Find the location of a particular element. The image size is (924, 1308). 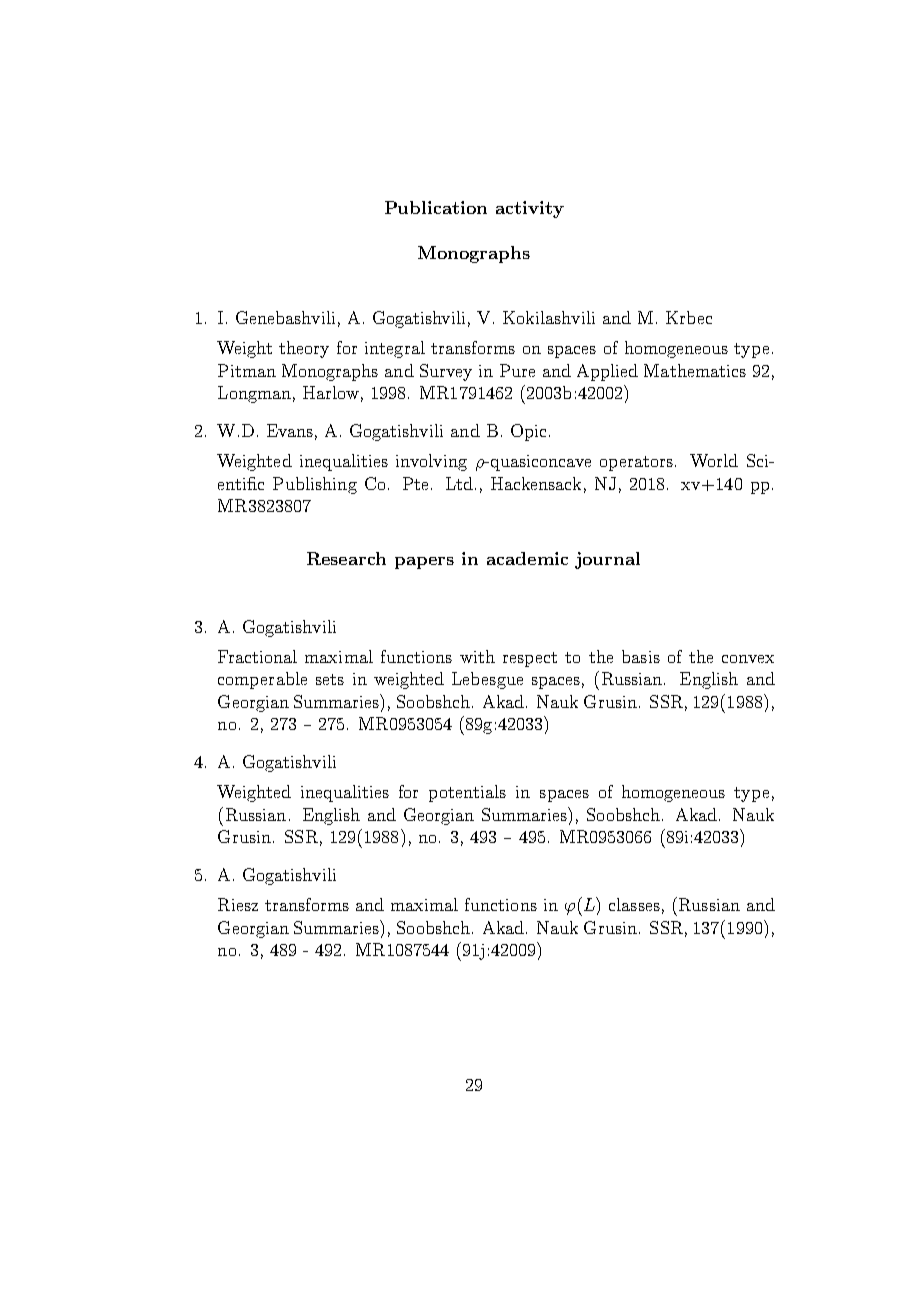

Riesz is located at coordinates (238, 904).
